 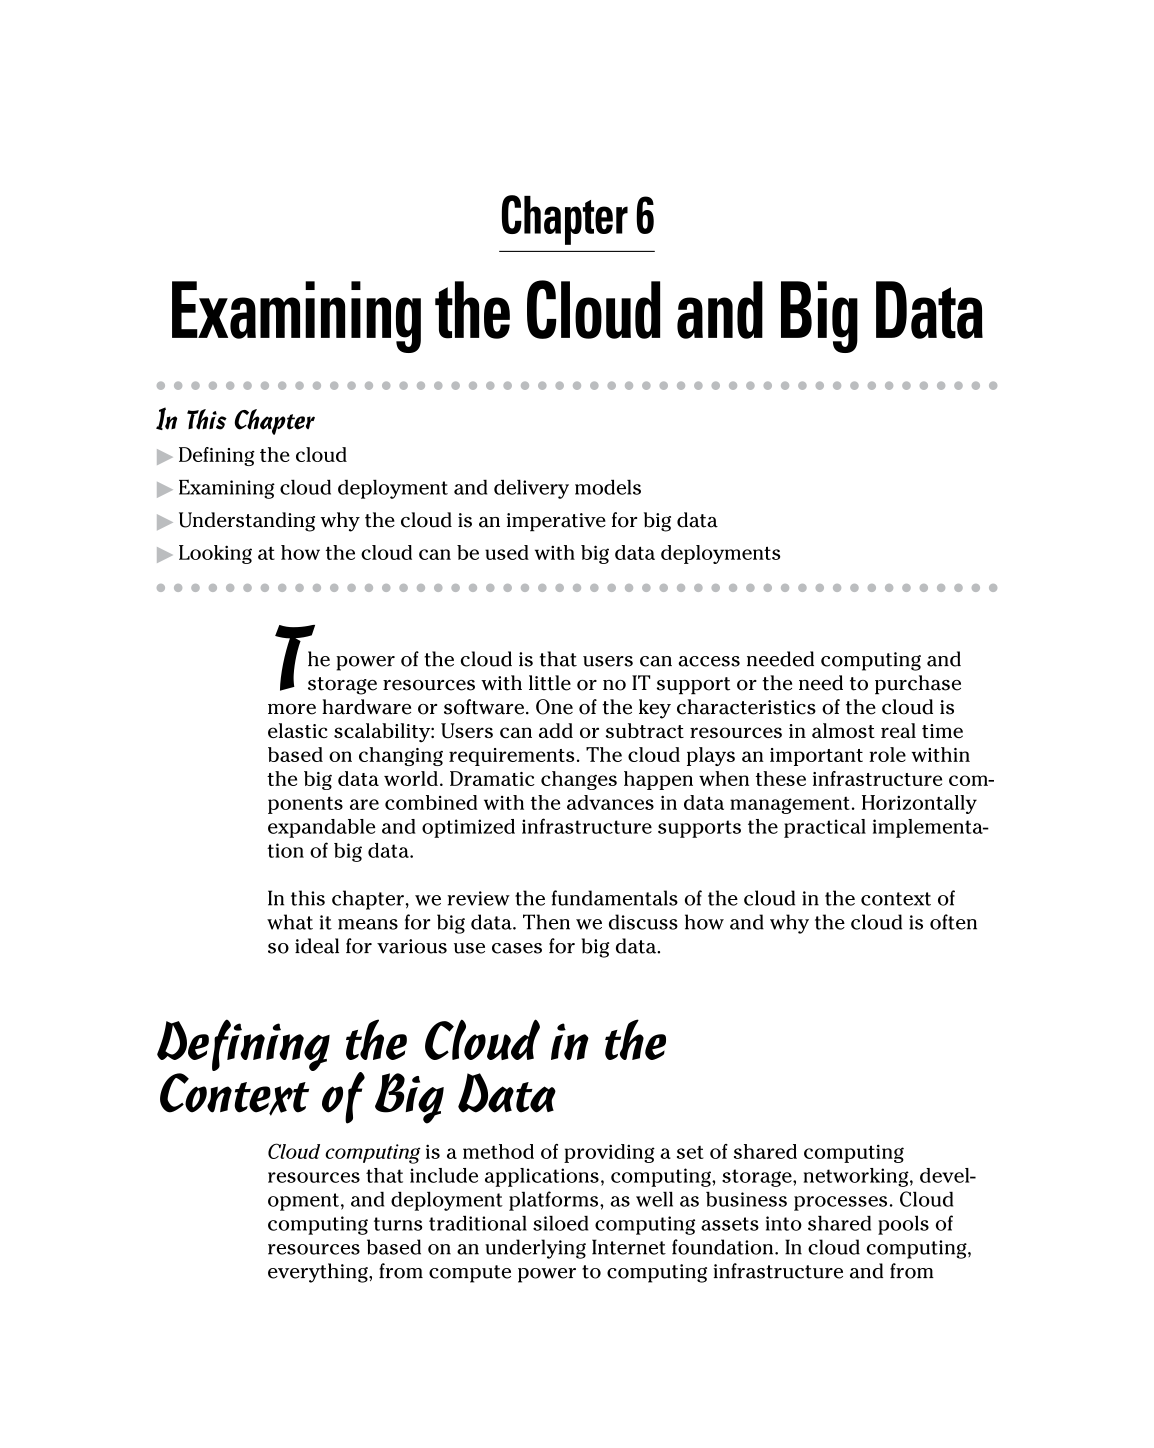 What do you see at coordinates (579, 780) in the image?
I see `changes` at bounding box center [579, 780].
